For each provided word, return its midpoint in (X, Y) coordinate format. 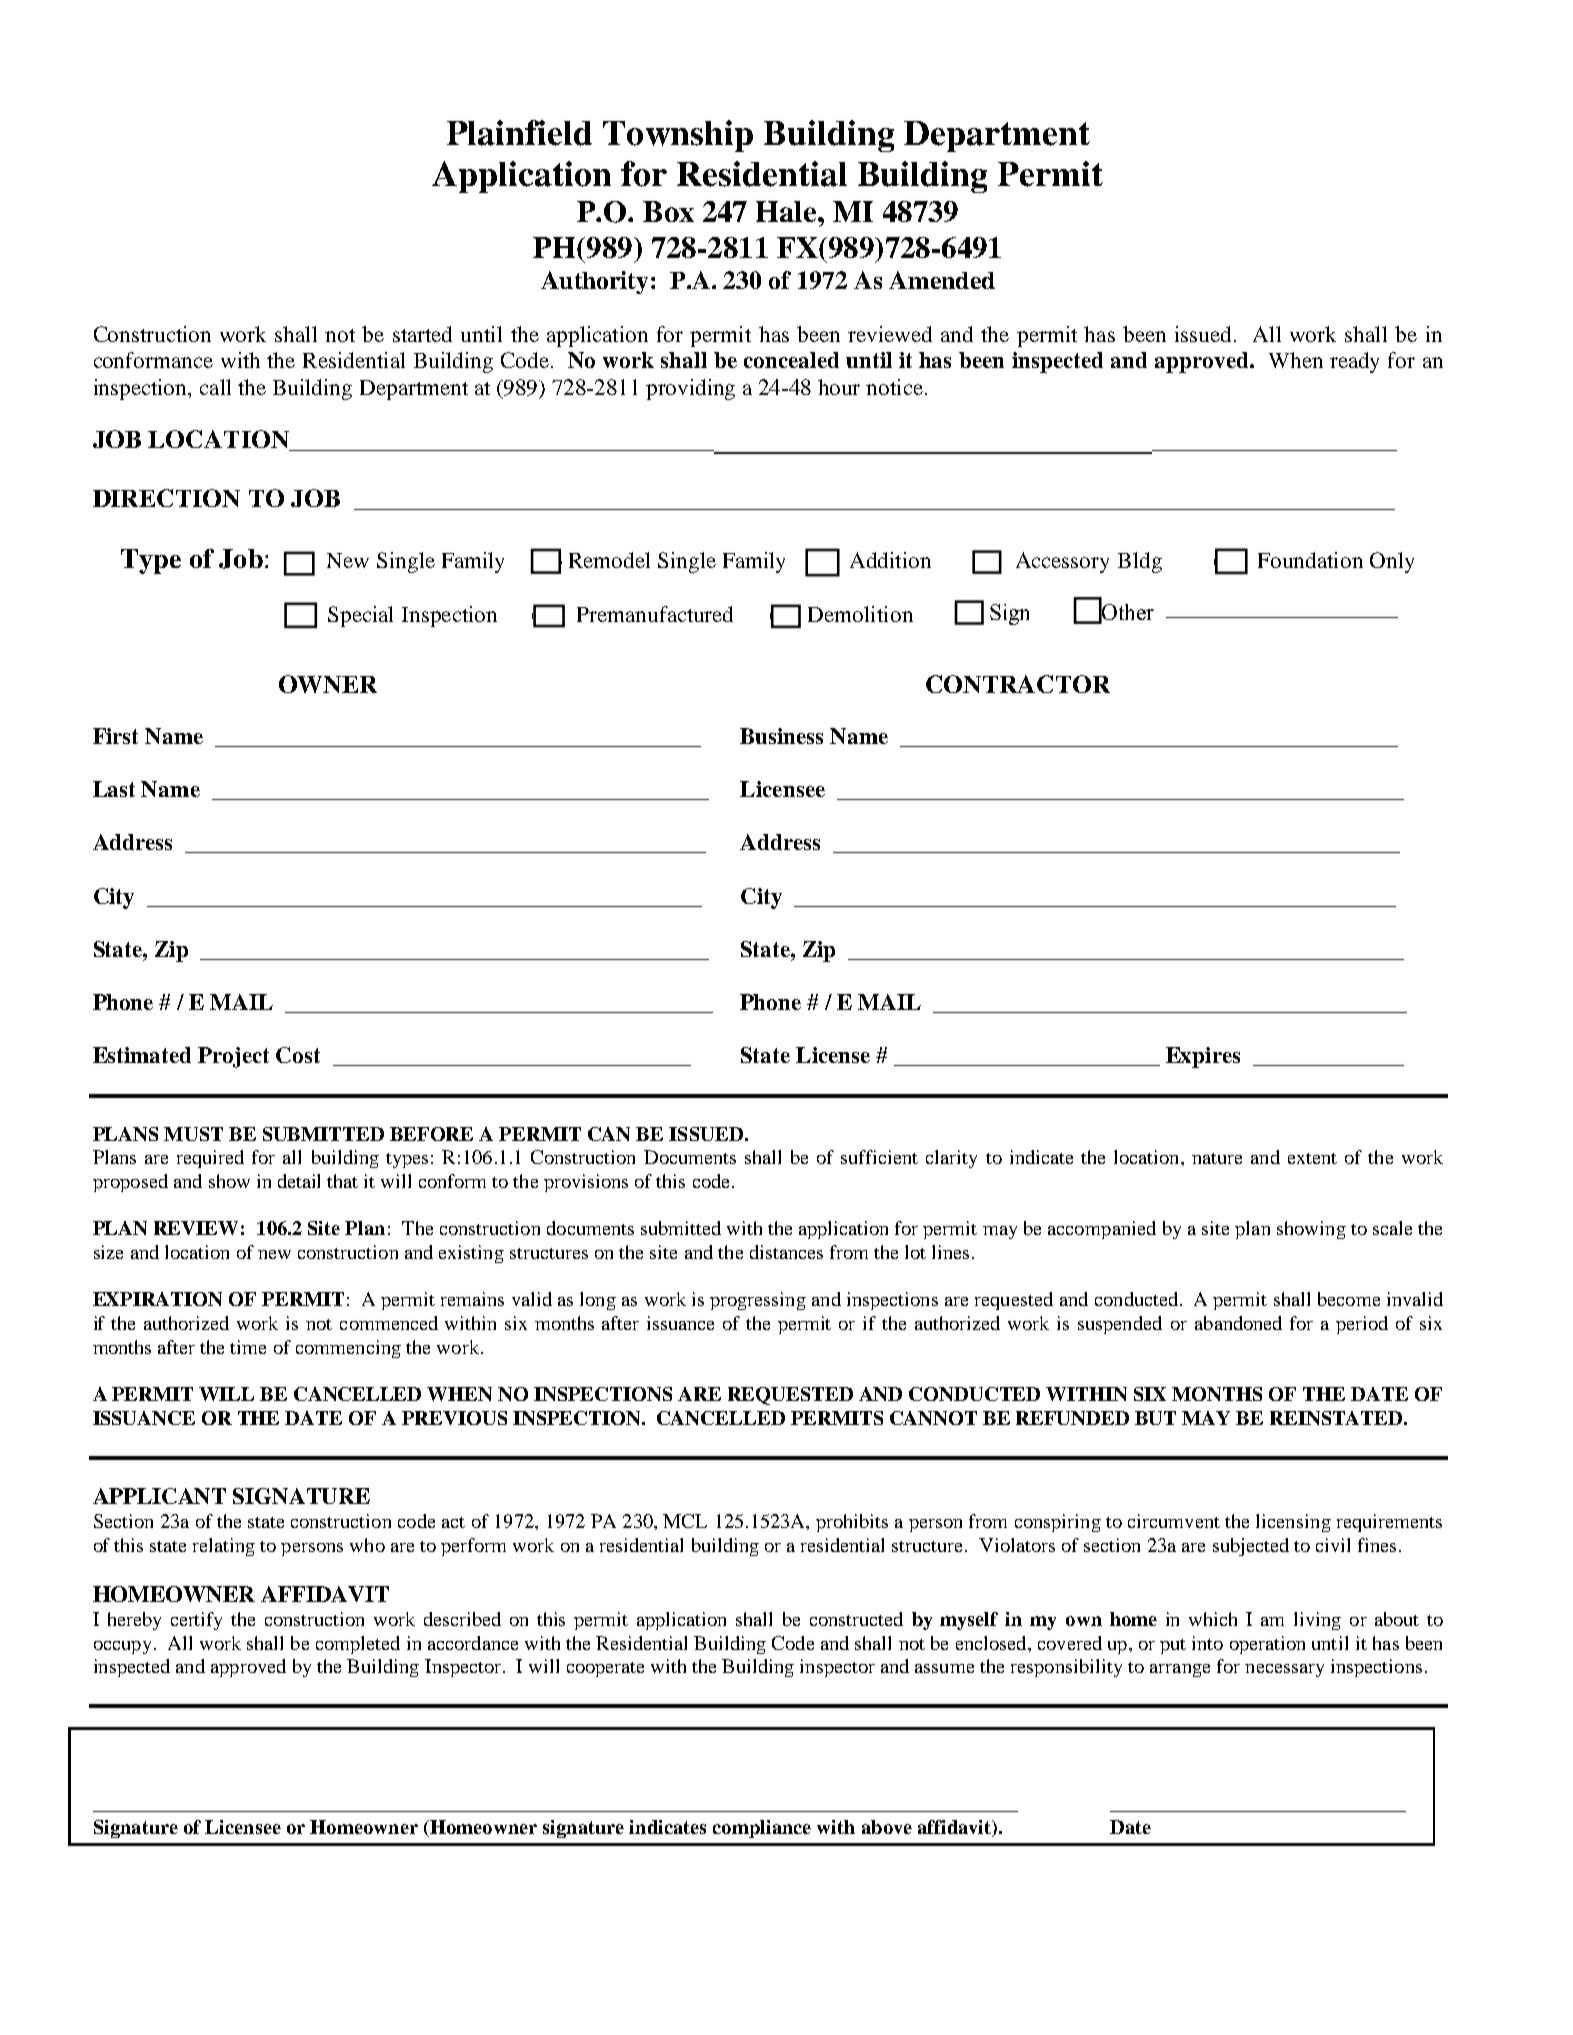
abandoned (1238, 1323)
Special (360, 616)
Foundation (1310, 560)
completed (358, 1645)
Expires (1203, 1057)
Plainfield (519, 133)
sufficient (879, 1157)
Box (668, 211)
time (248, 1347)
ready (1354, 362)
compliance (762, 1829)
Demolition (860, 614)
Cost (298, 1055)
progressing (758, 1301)
